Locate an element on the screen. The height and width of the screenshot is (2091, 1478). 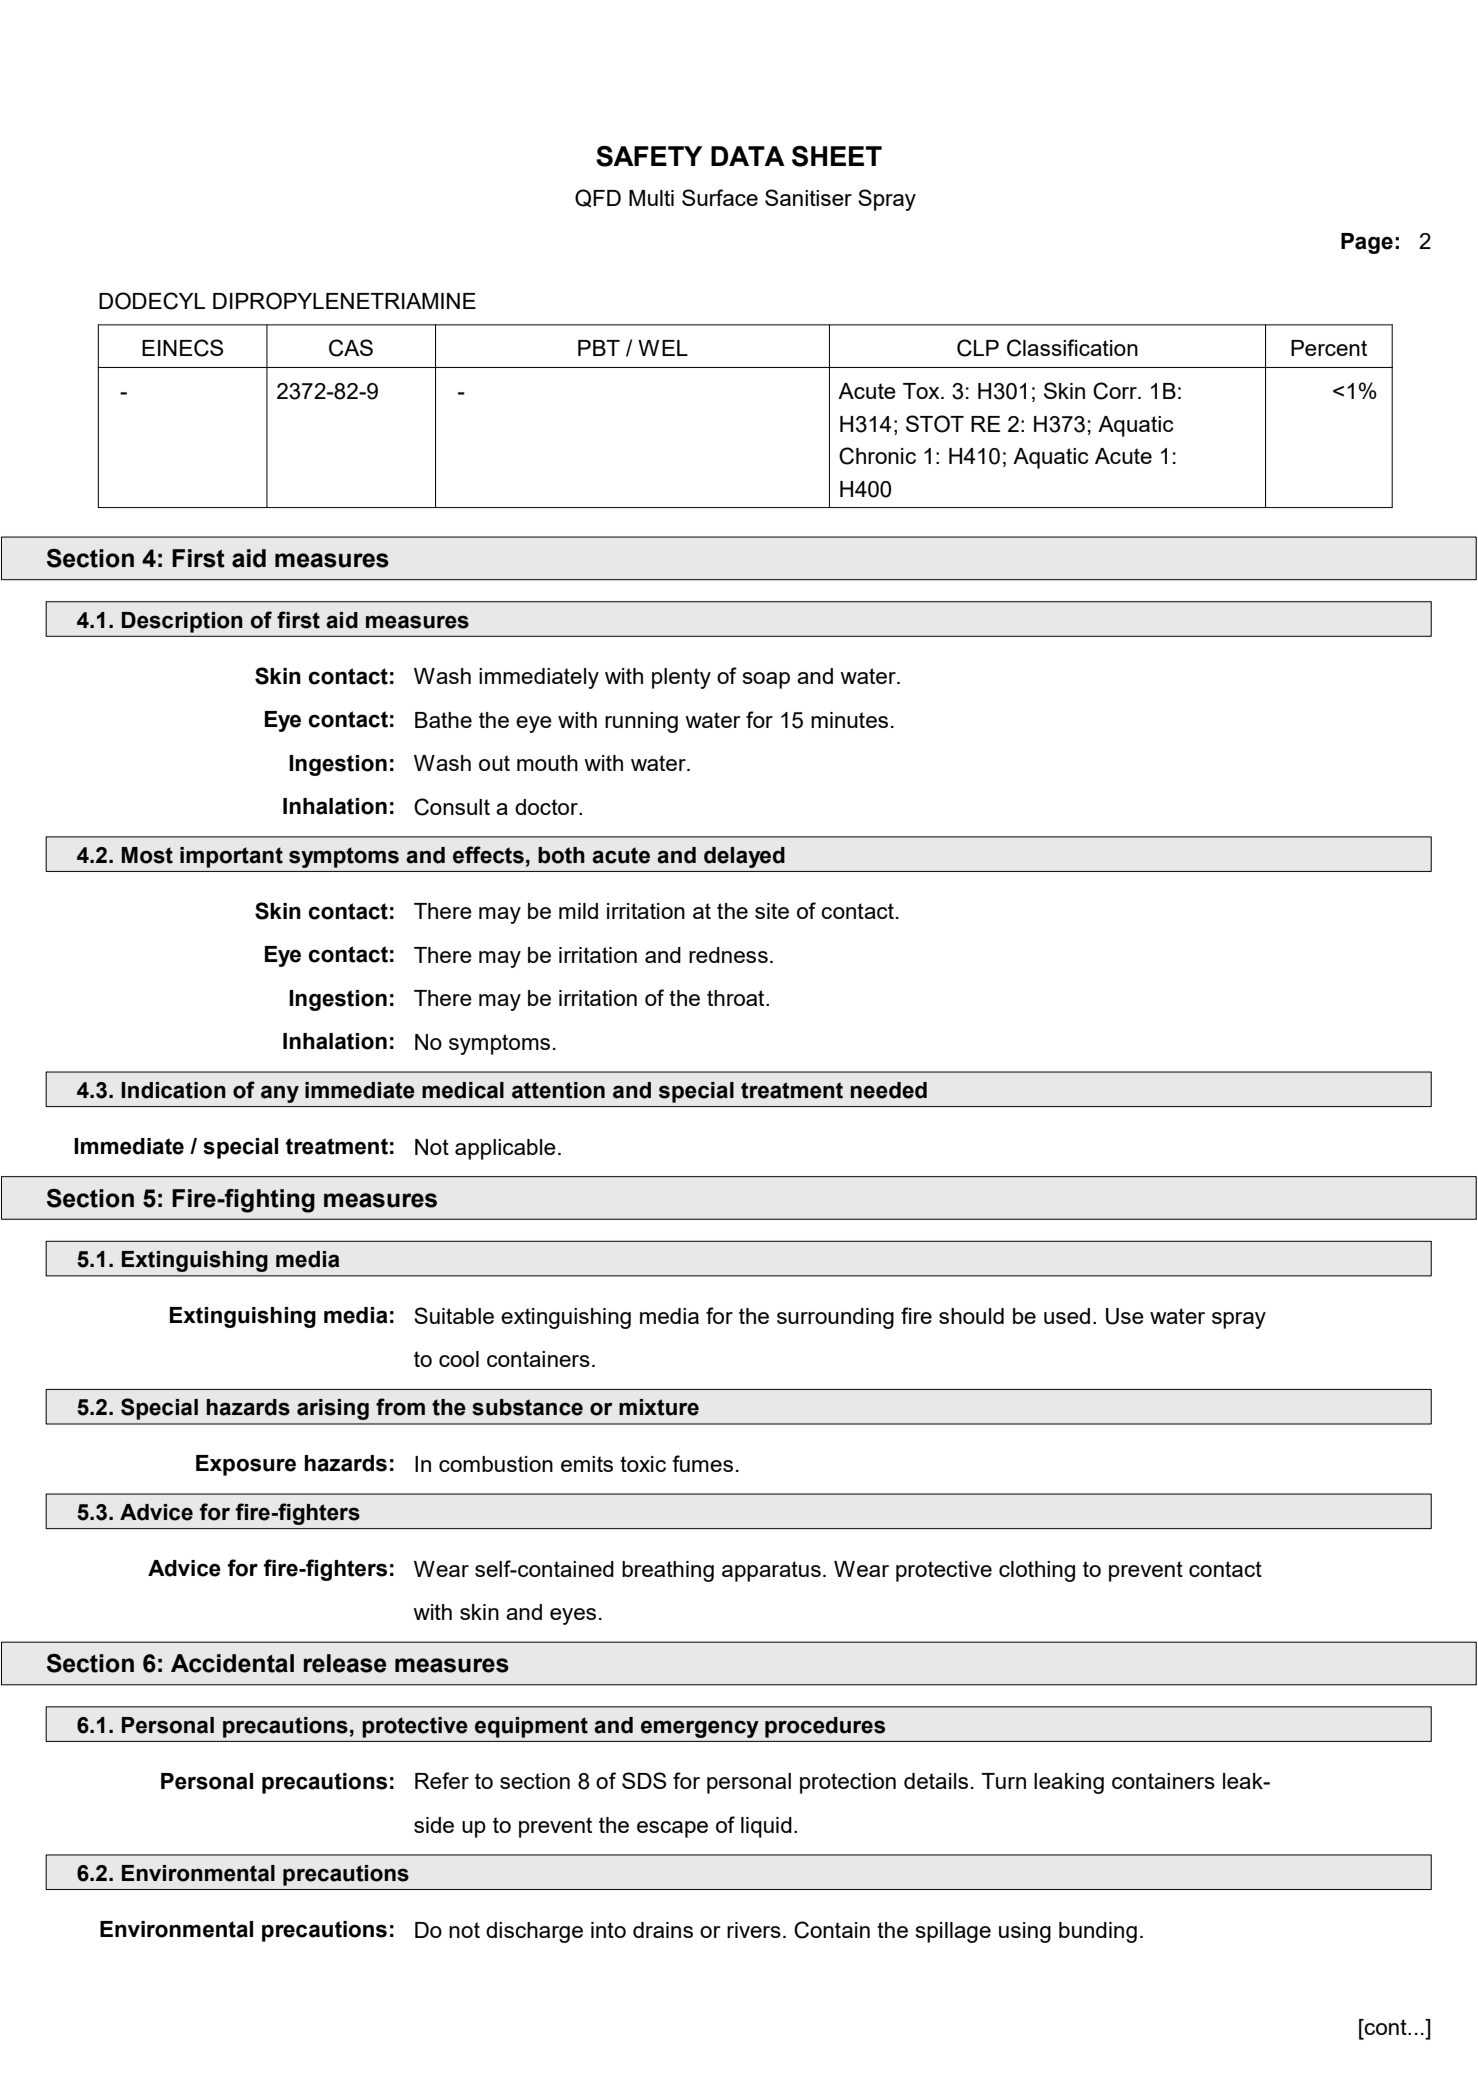
important is located at coordinates (231, 857).
